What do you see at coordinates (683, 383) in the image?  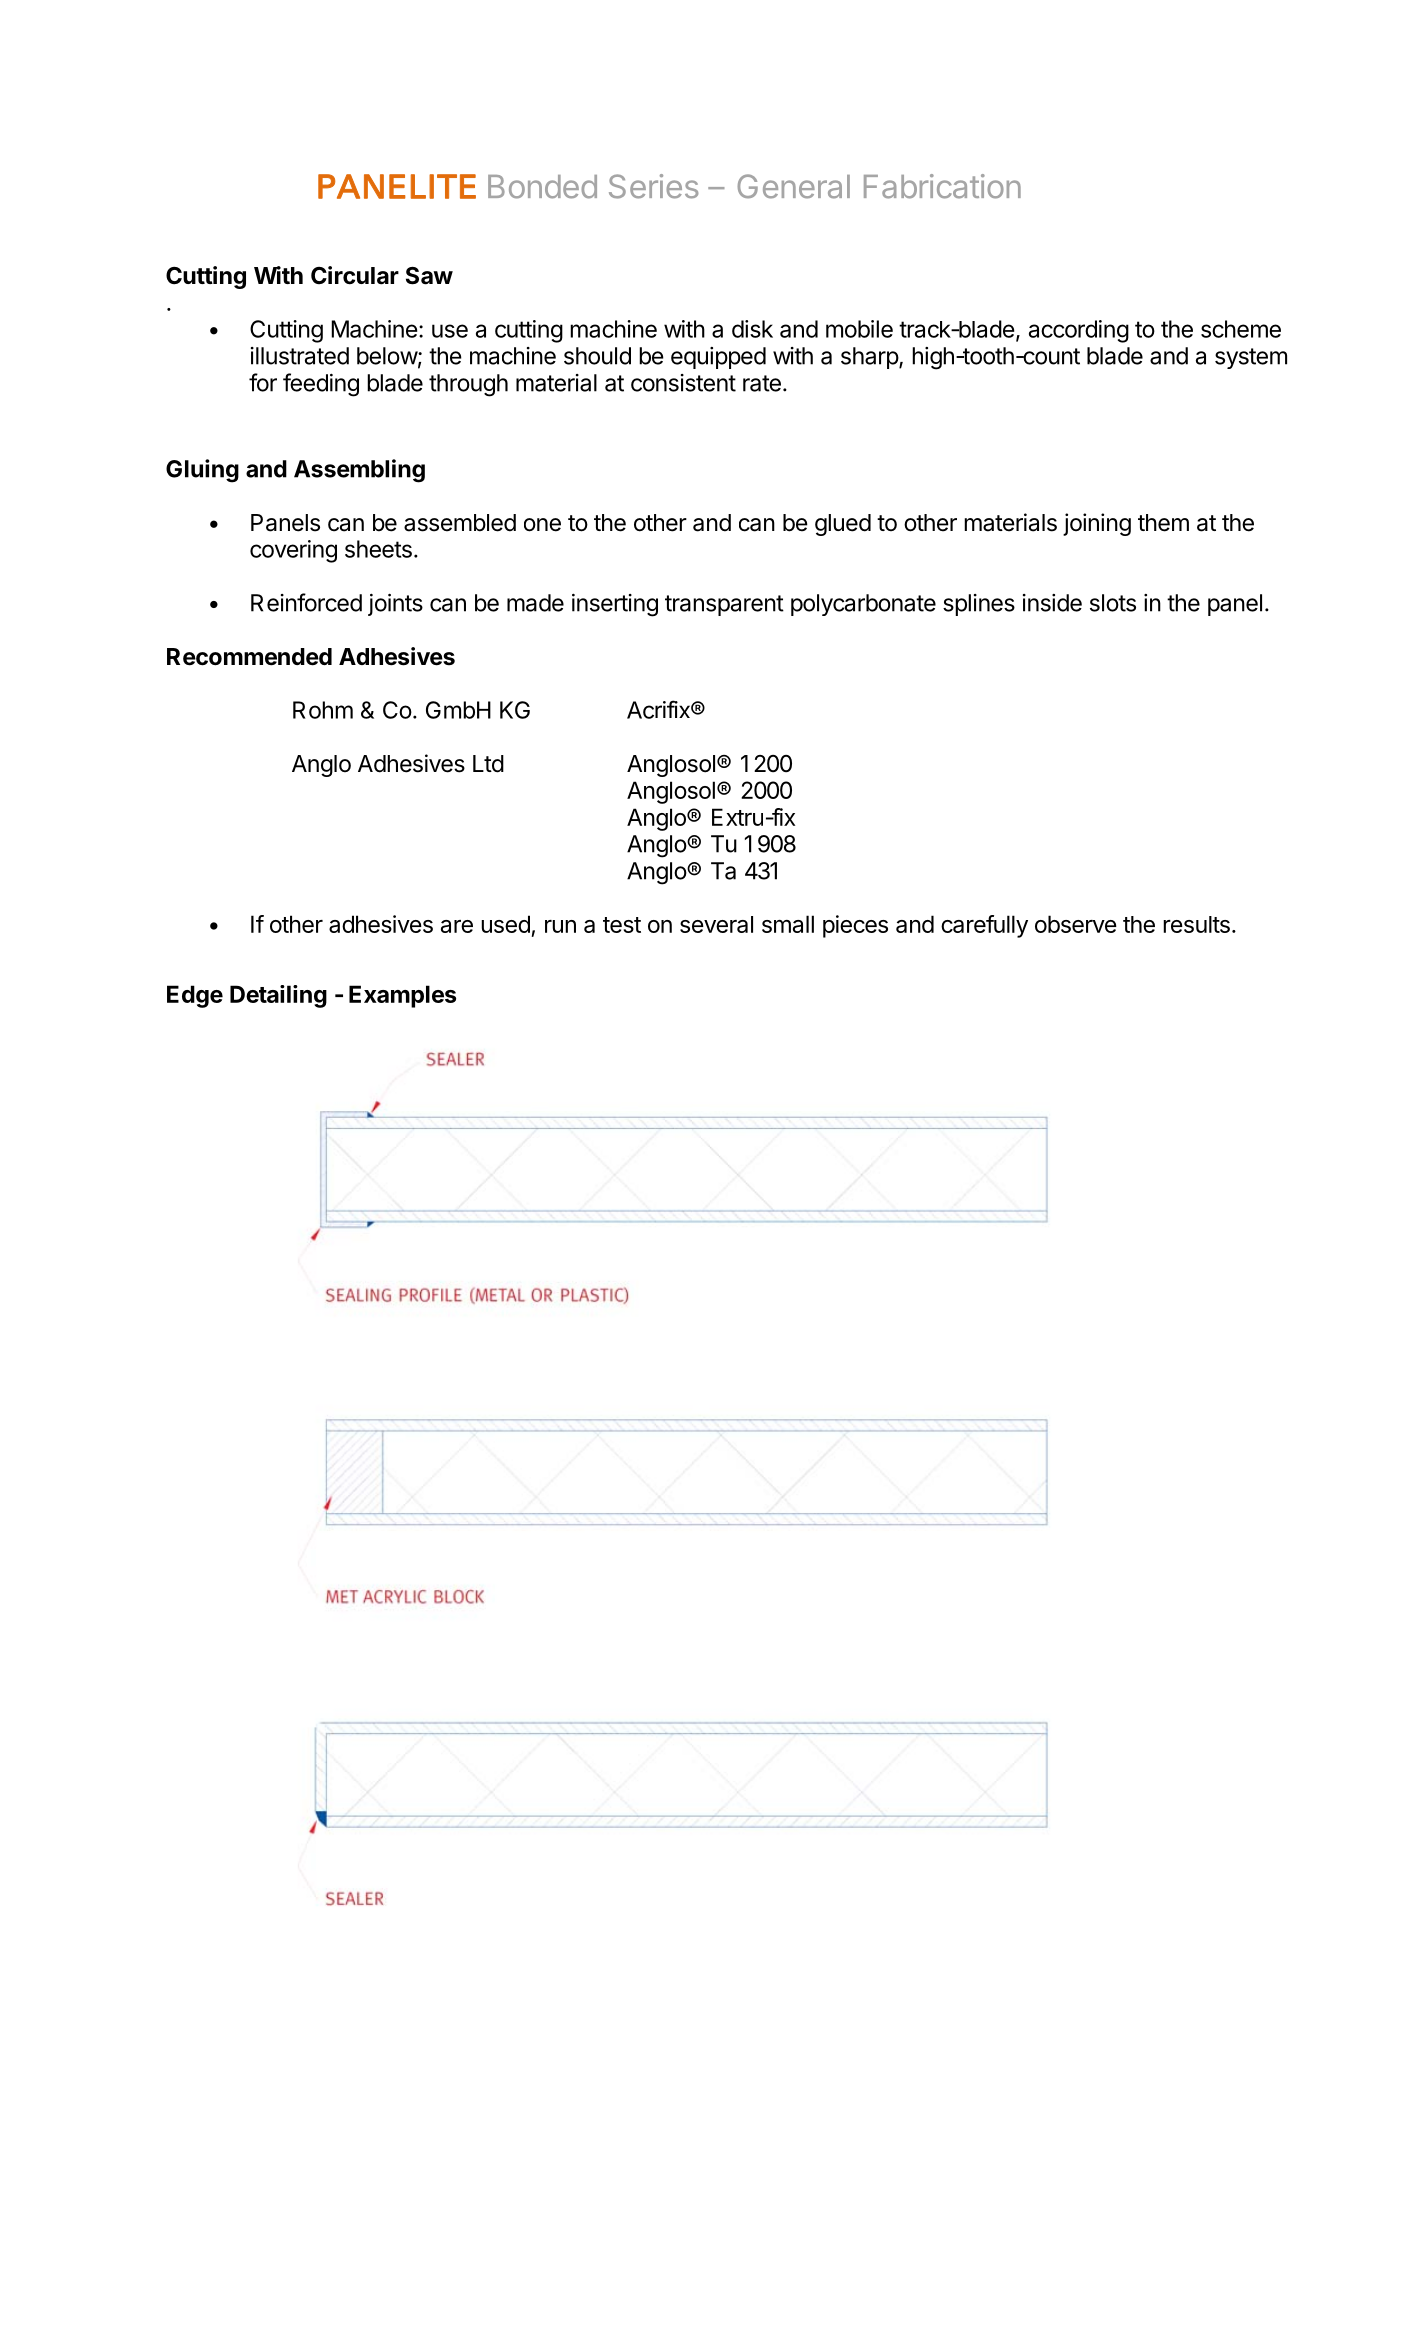 I see `consistent` at bounding box center [683, 383].
